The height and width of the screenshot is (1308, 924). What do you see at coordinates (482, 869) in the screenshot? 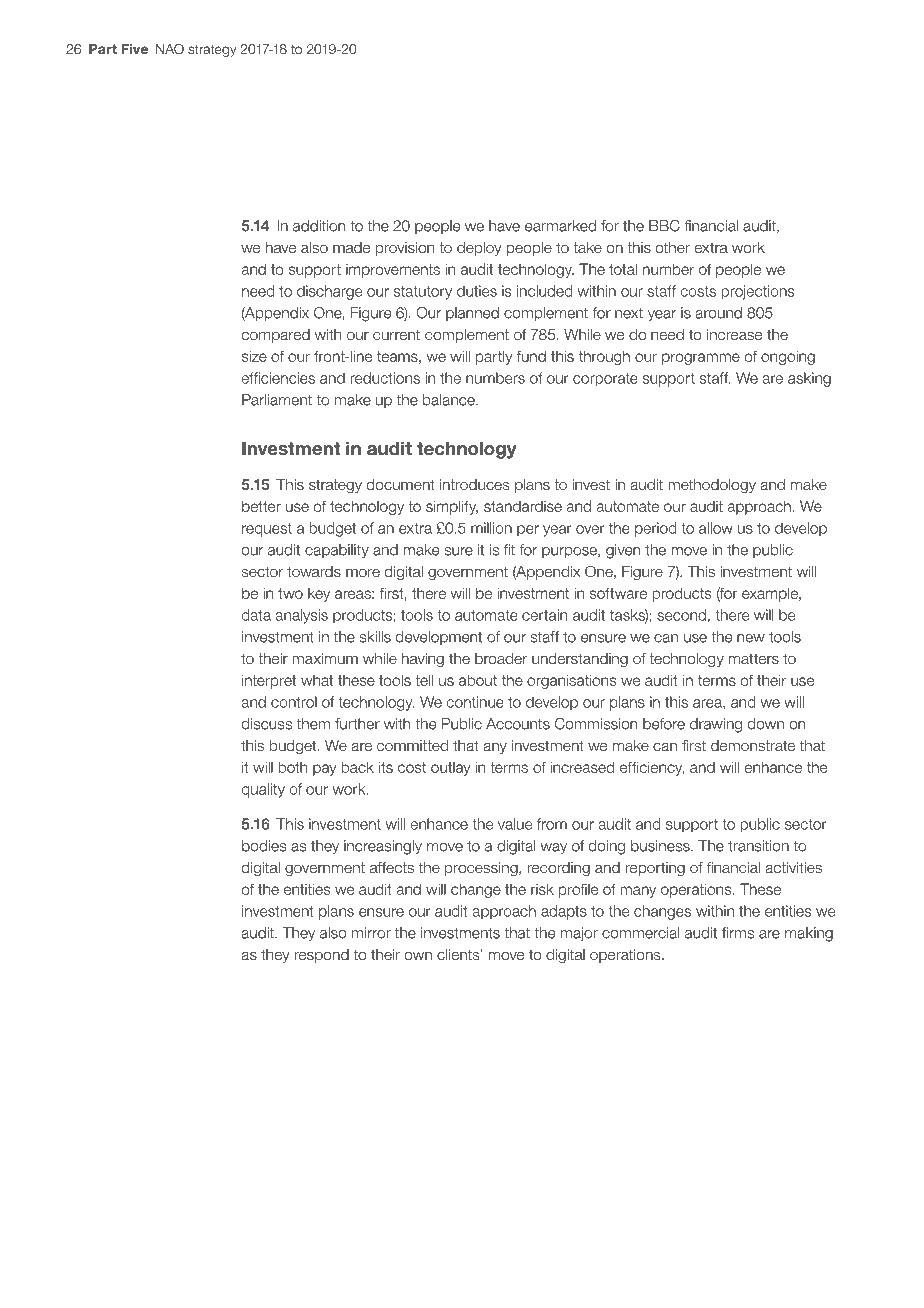
I see `processing` at bounding box center [482, 869].
